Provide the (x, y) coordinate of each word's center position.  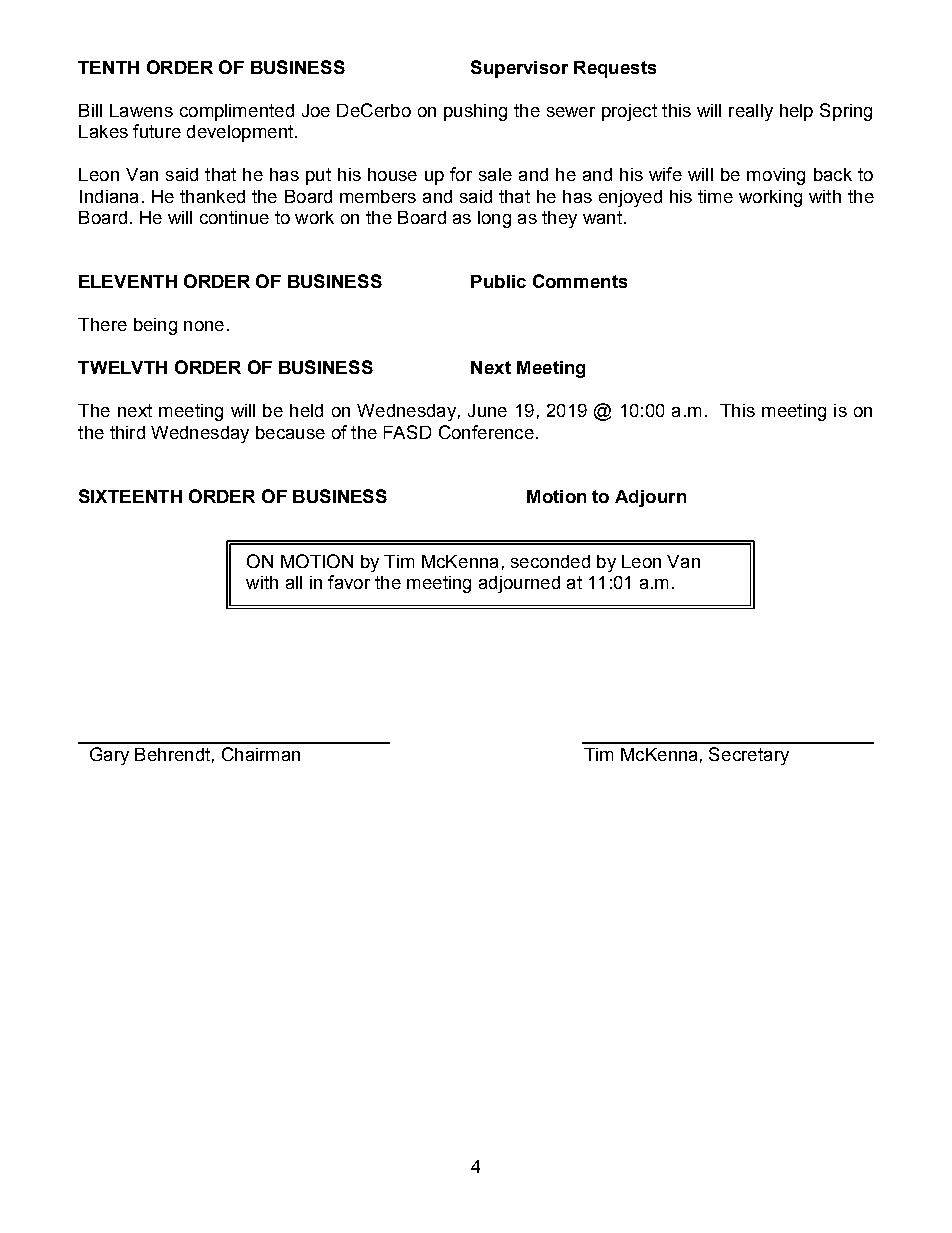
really (751, 112)
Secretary (749, 756)
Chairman (261, 754)
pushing (475, 112)
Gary (109, 756)
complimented (237, 112)
